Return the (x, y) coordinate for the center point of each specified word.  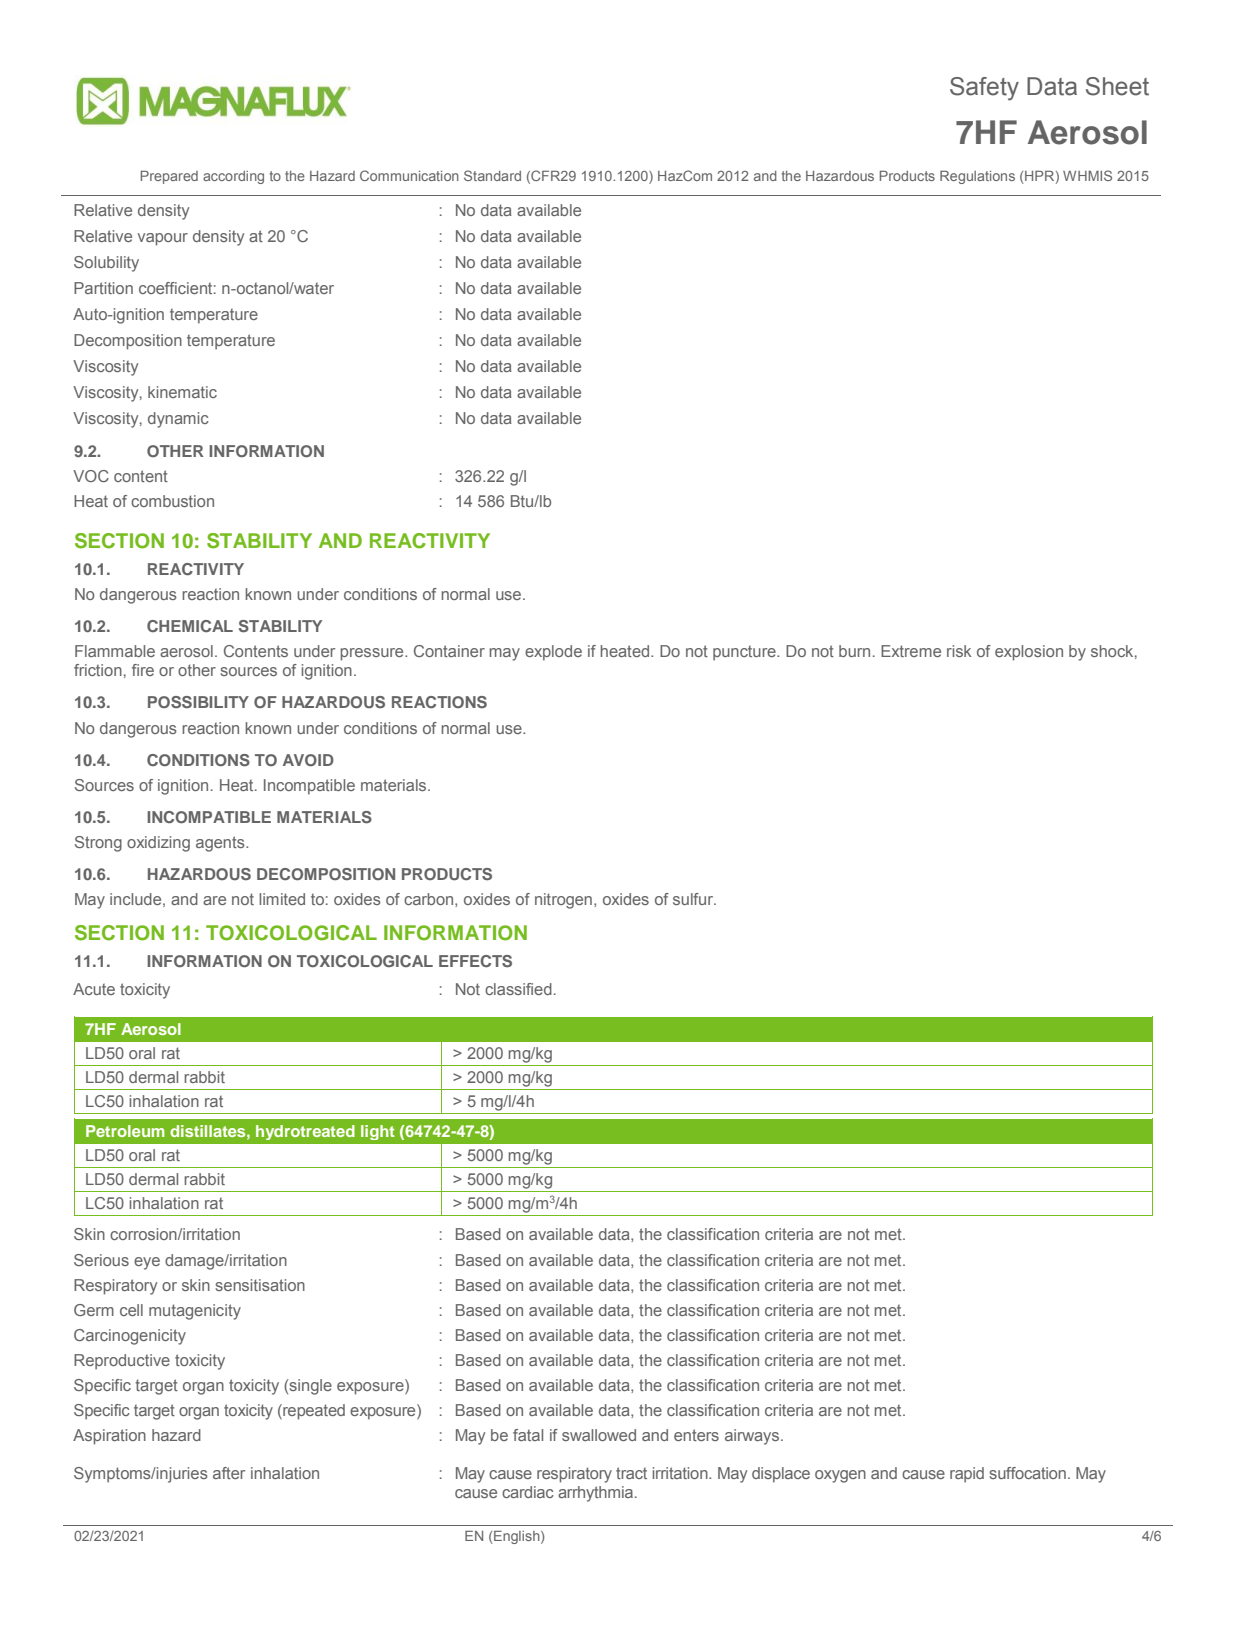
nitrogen (563, 901)
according (233, 177)
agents (221, 844)
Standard (492, 175)
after (229, 1473)
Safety (984, 89)
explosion (1029, 653)
